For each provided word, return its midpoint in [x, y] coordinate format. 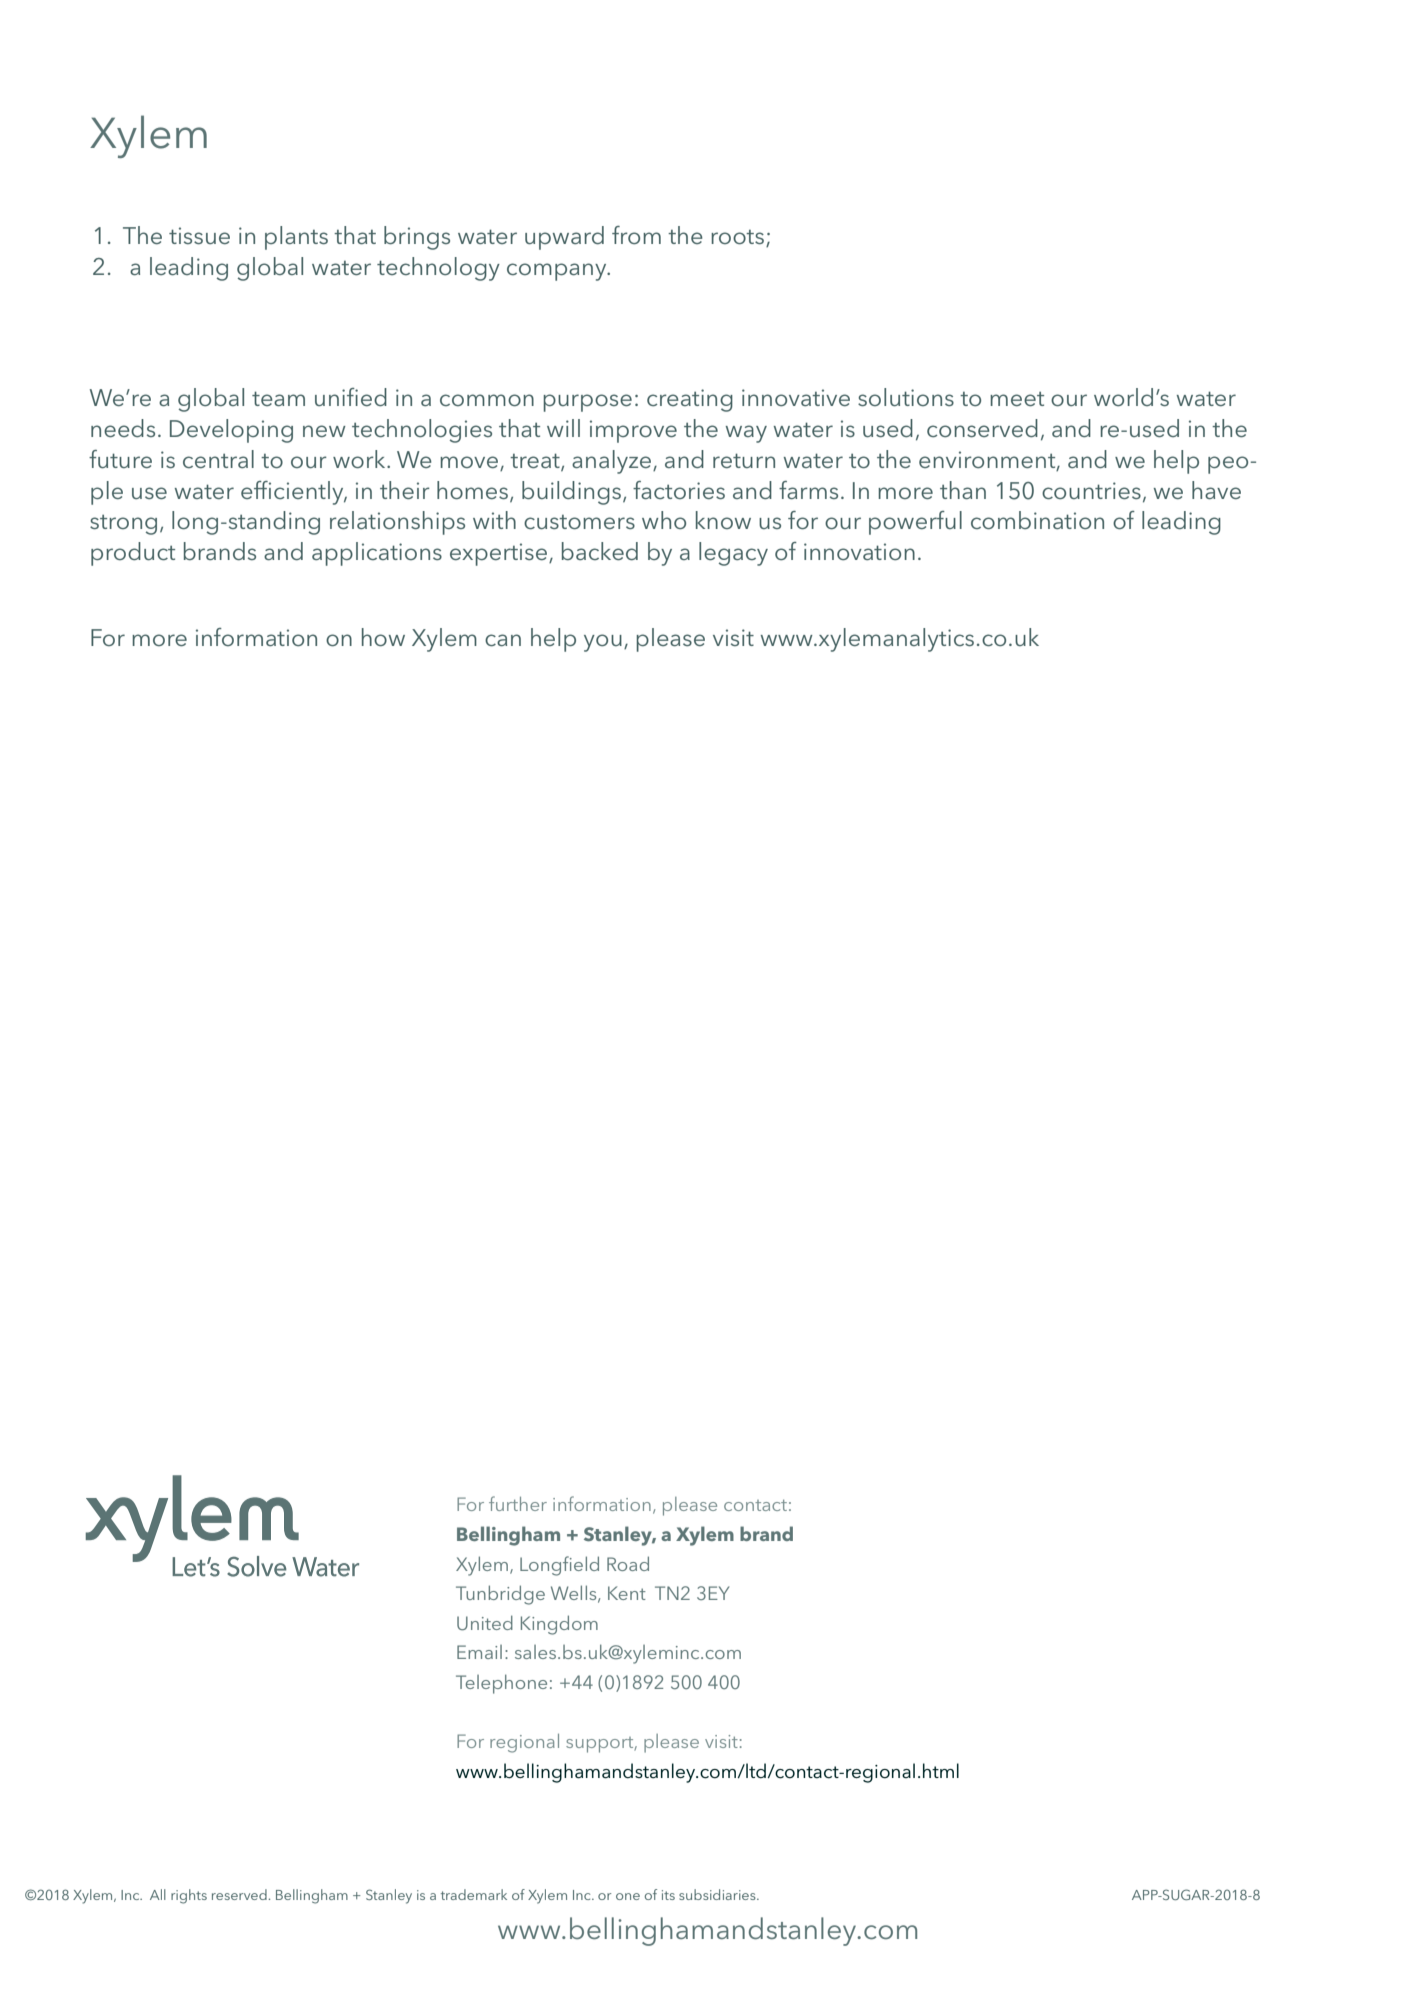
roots [737, 237]
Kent [627, 1593]
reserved [239, 1894]
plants [296, 238]
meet [1017, 399]
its [668, 1895]
